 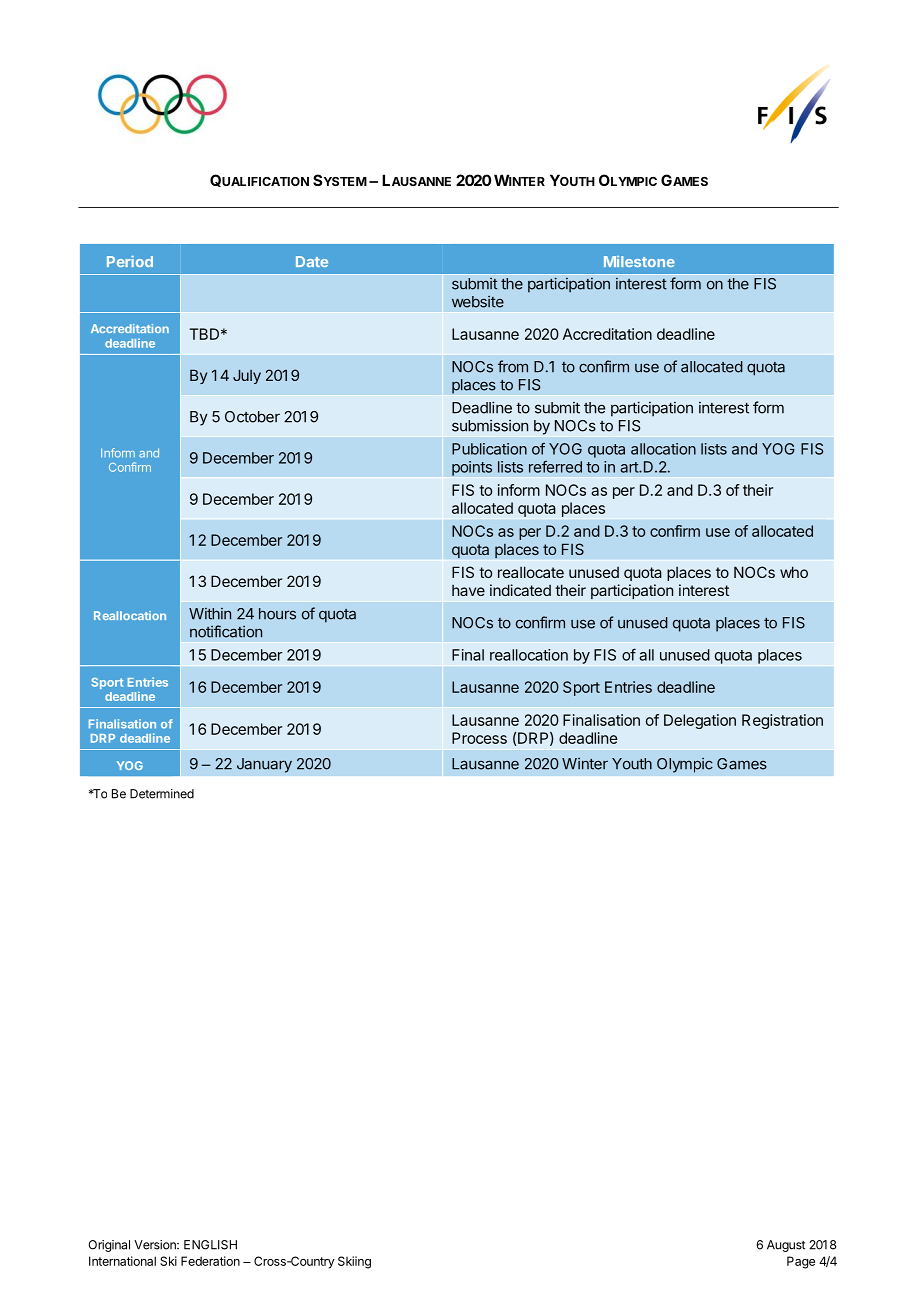 I want to click on ENGLISH, so click(x=210, y=1245).
